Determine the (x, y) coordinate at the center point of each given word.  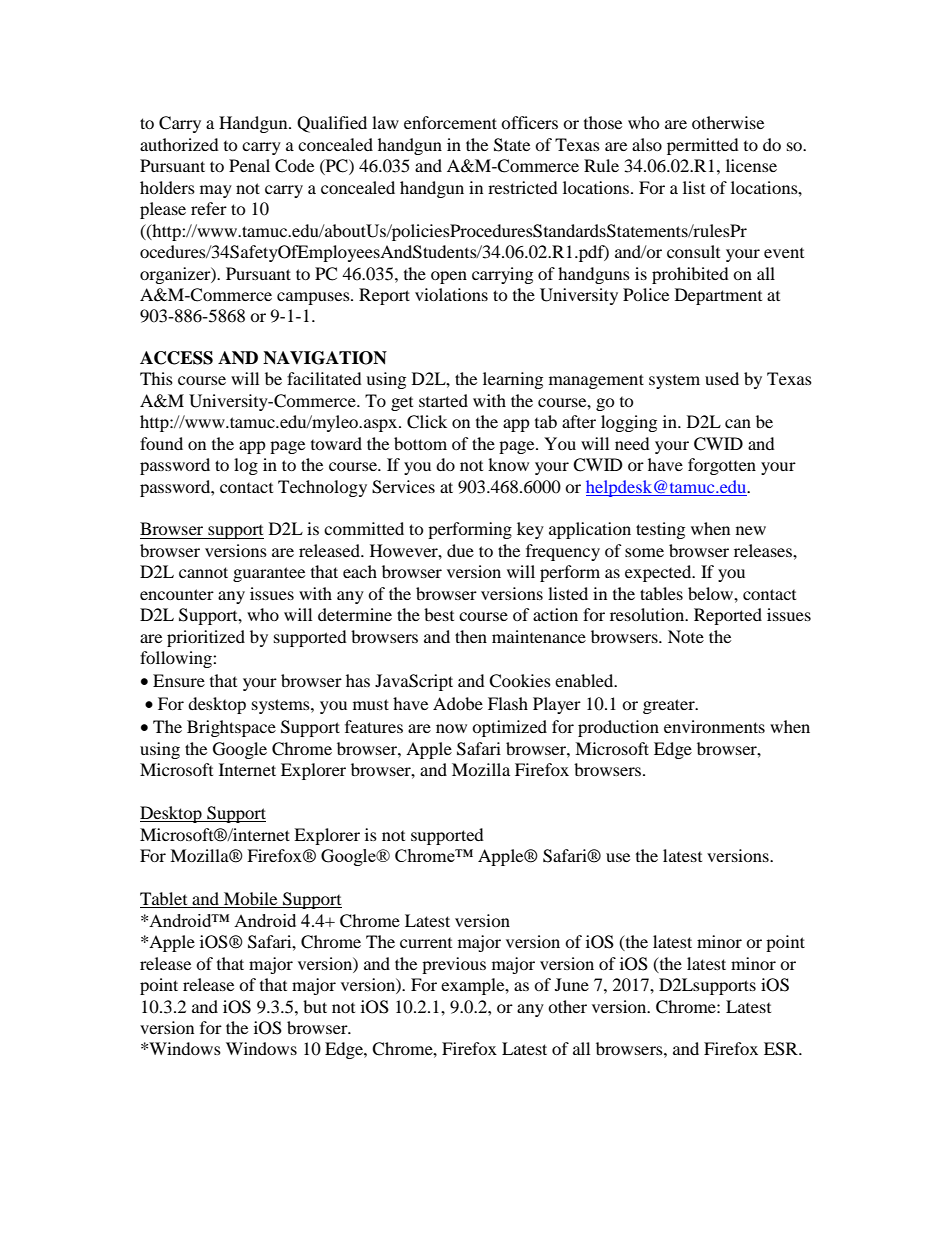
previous (454, 965)
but (315, 1006)
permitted (703, 146)
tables (661, 593)
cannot (203, 572)
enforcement (450, 122)
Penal (249, 165)
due (460, 550)
